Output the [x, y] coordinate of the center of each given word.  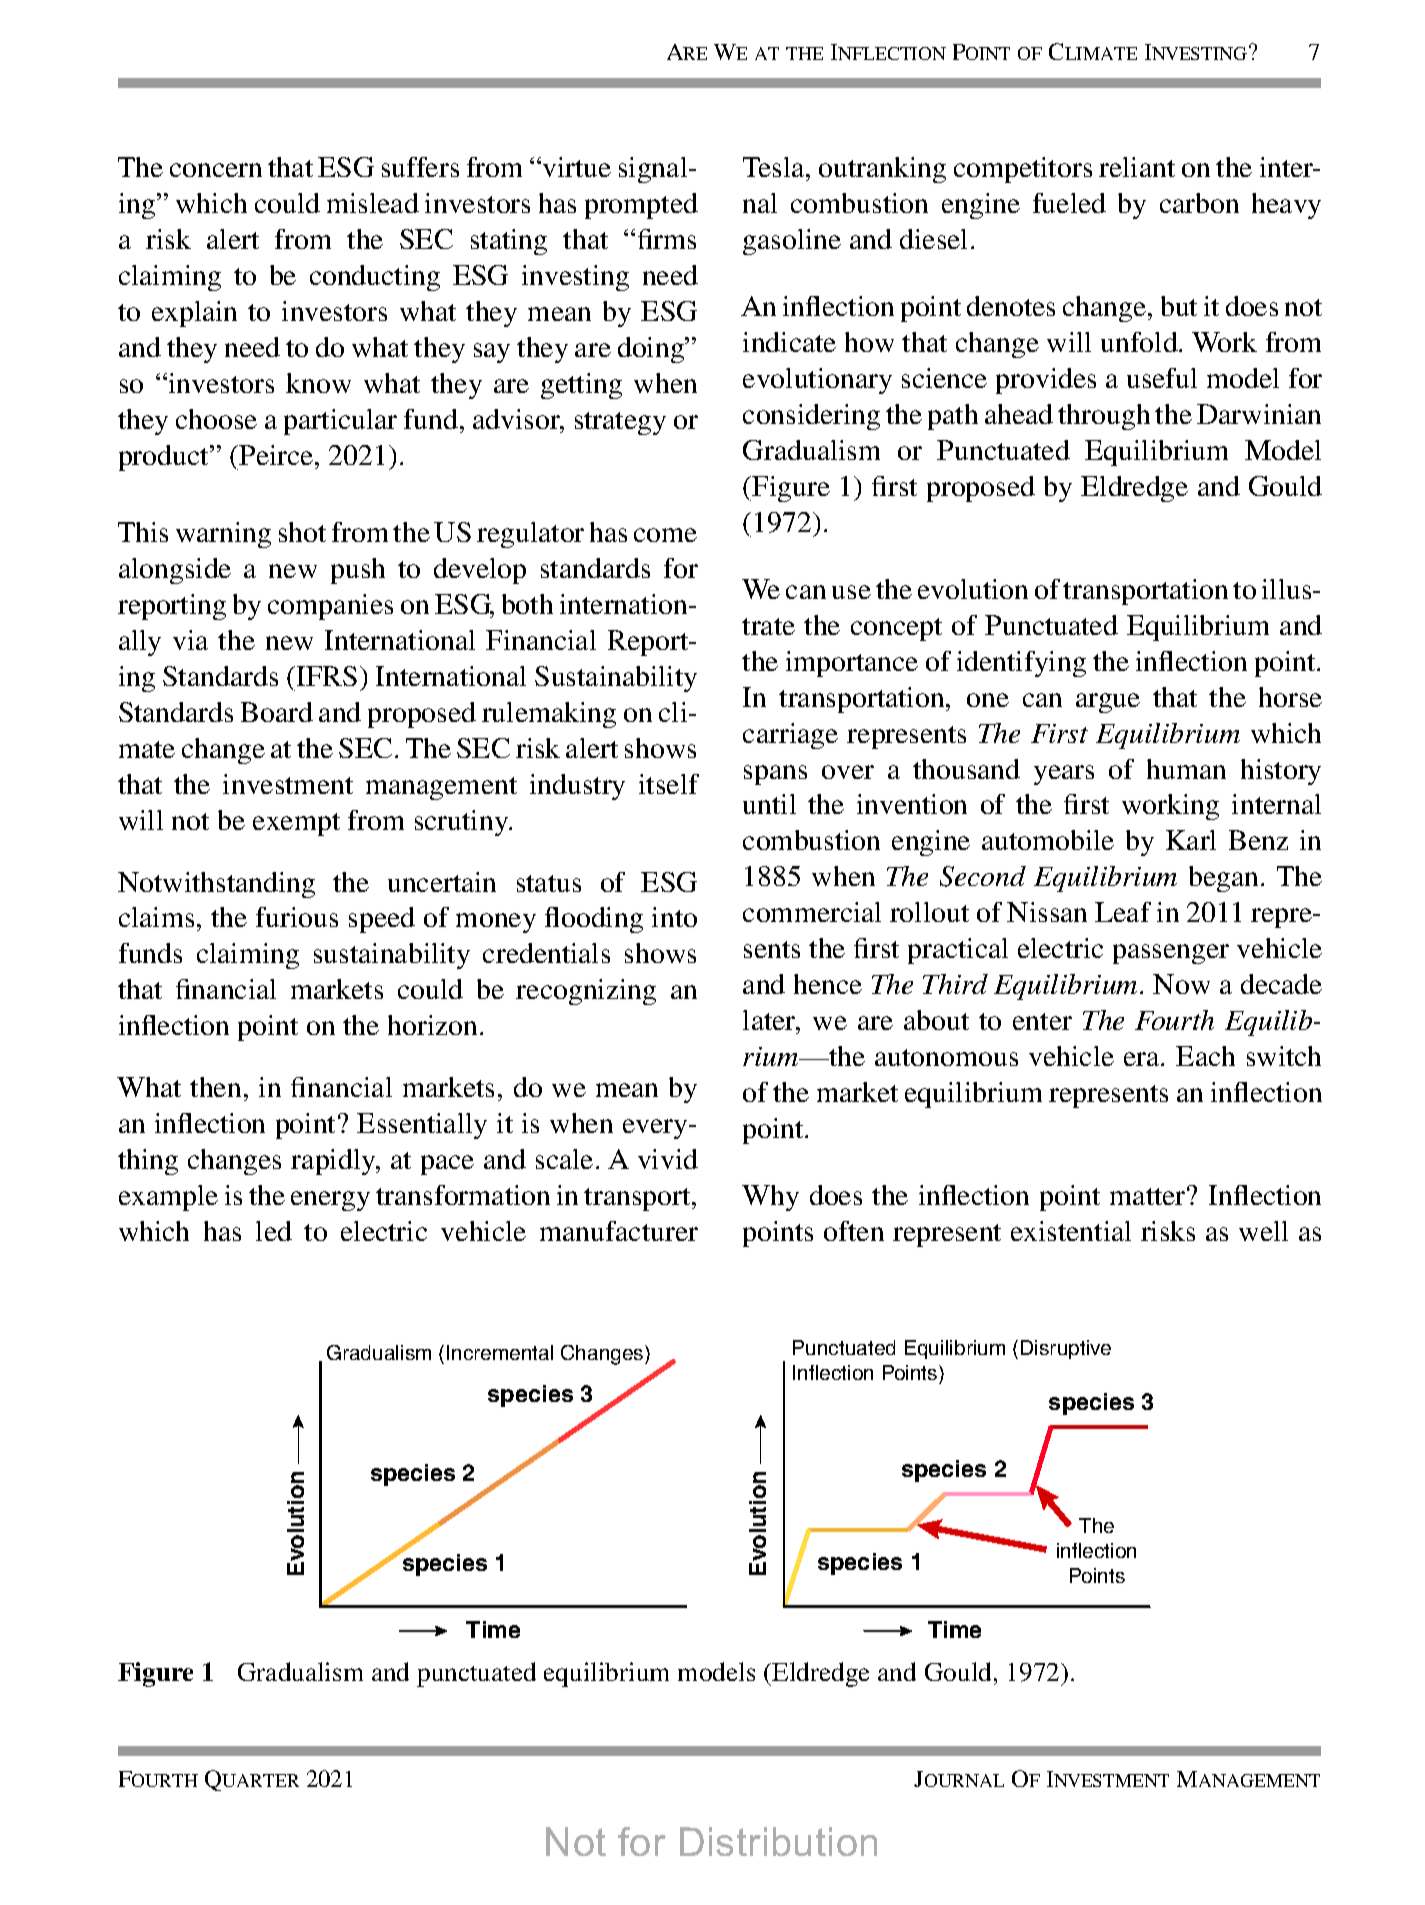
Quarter [252, 1780]
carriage [790, 736]
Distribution [778, 1841]
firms [667, 239]
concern [216, 170]
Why [770, 1198]
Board [277, 712]
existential [1071, 1231]
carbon [1199, 203]
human [1186, 769]
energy [330, 1201]
